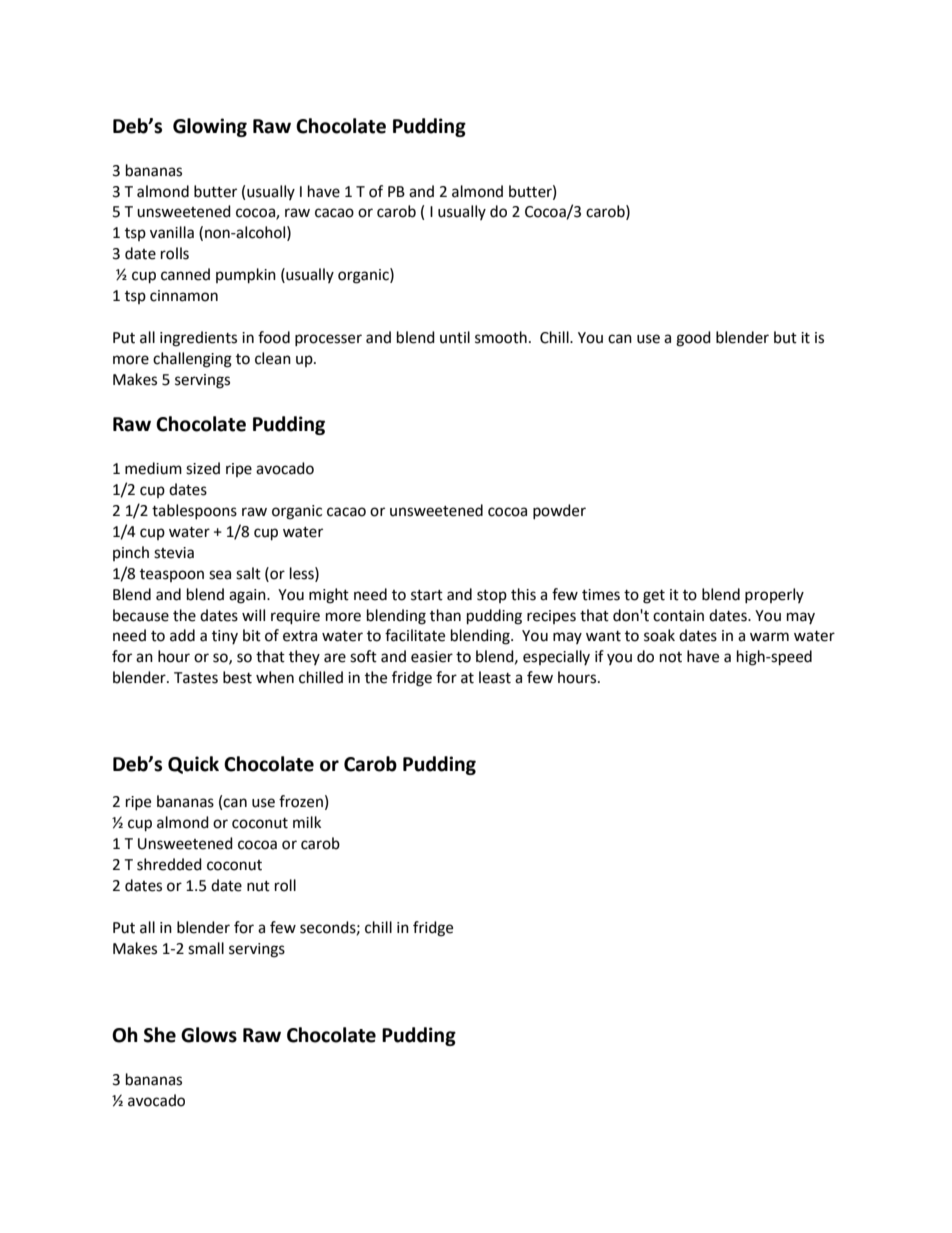 This screenshot has width=952, height=1233. Describe the element at coordinates (210, 127) in the screenshot. I see `Glowing` at that location.
